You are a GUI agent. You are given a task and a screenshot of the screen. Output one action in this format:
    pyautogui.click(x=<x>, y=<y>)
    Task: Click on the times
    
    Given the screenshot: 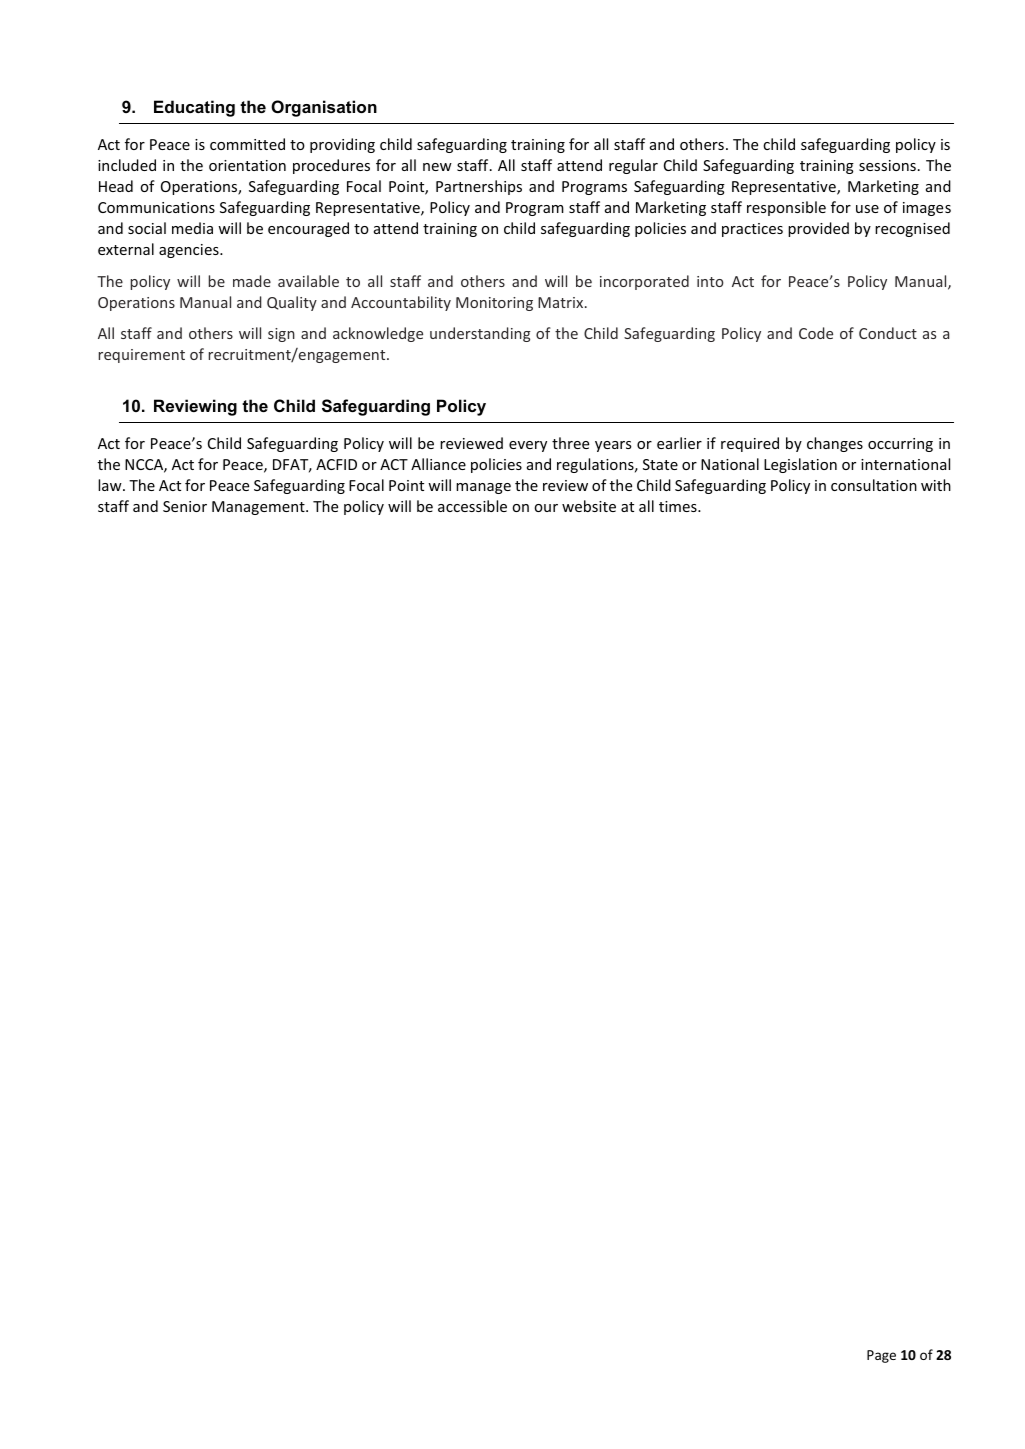 What is the action you would take?
    pyautogui.click(x=679, y=506)
